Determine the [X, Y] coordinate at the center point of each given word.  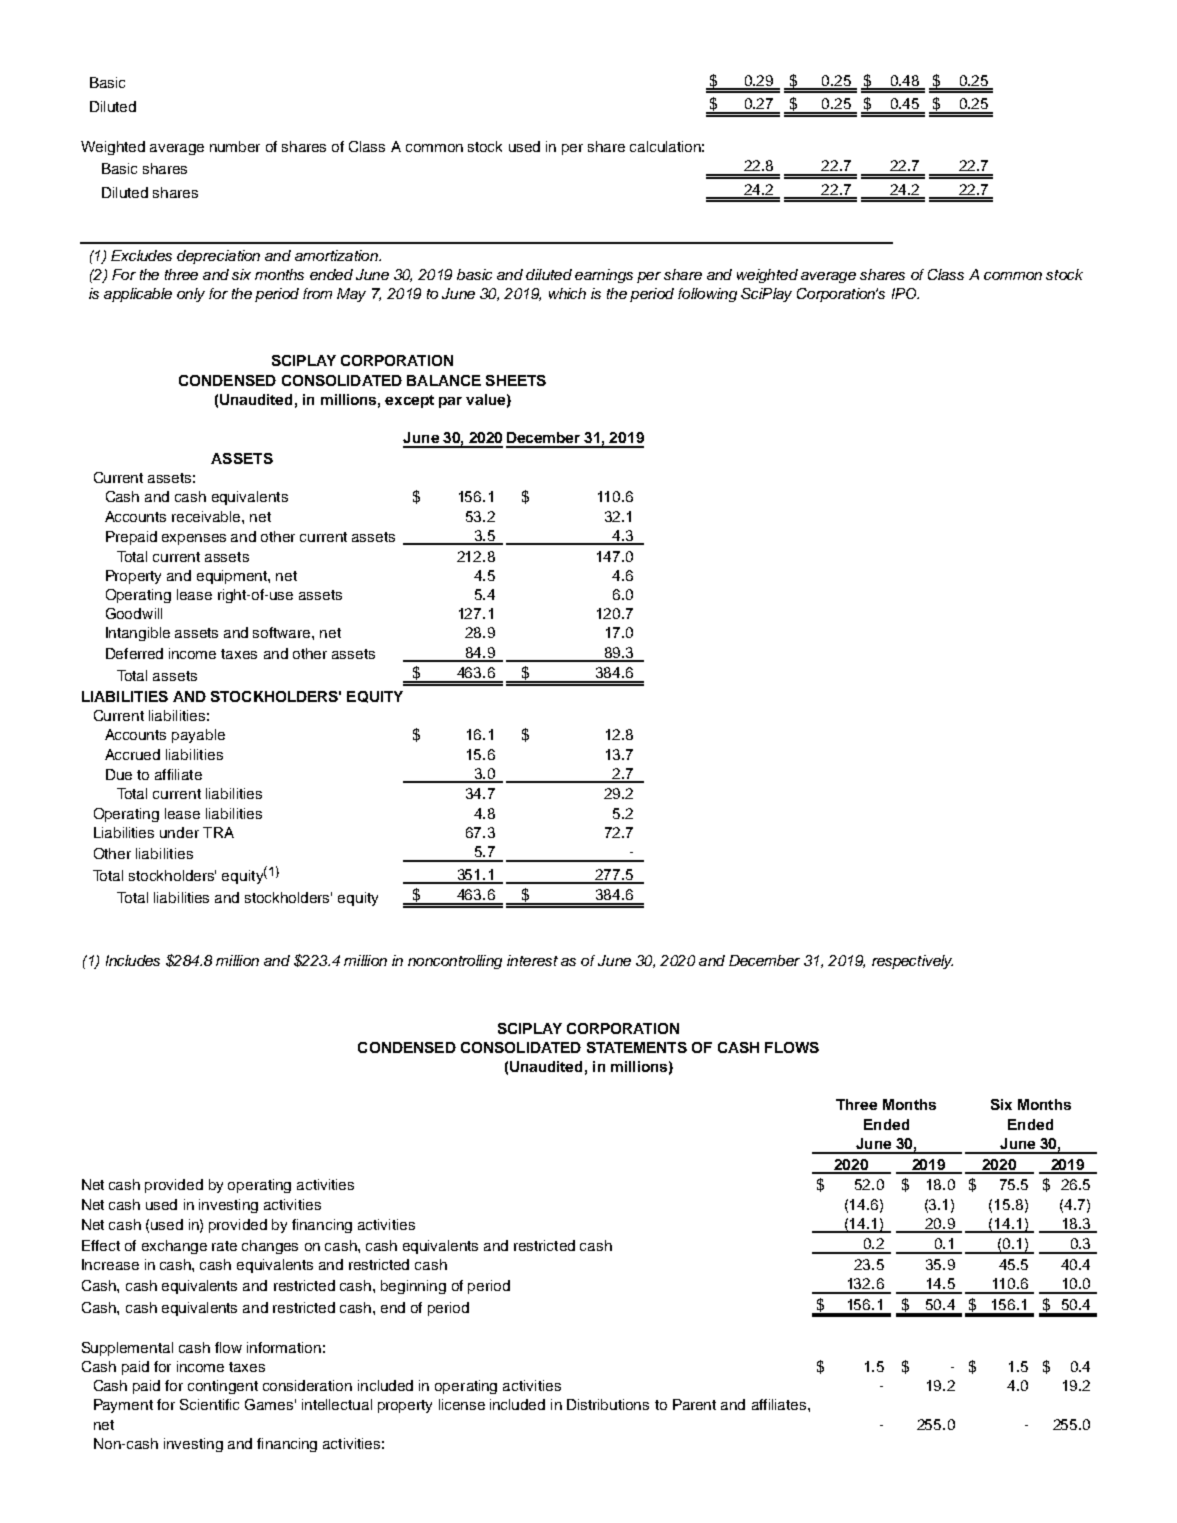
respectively [912, 962]
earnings [604, 276]
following [707, 295]
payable [198, 736]
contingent [223, 1387]
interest [532, 960]
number [235, 146]
